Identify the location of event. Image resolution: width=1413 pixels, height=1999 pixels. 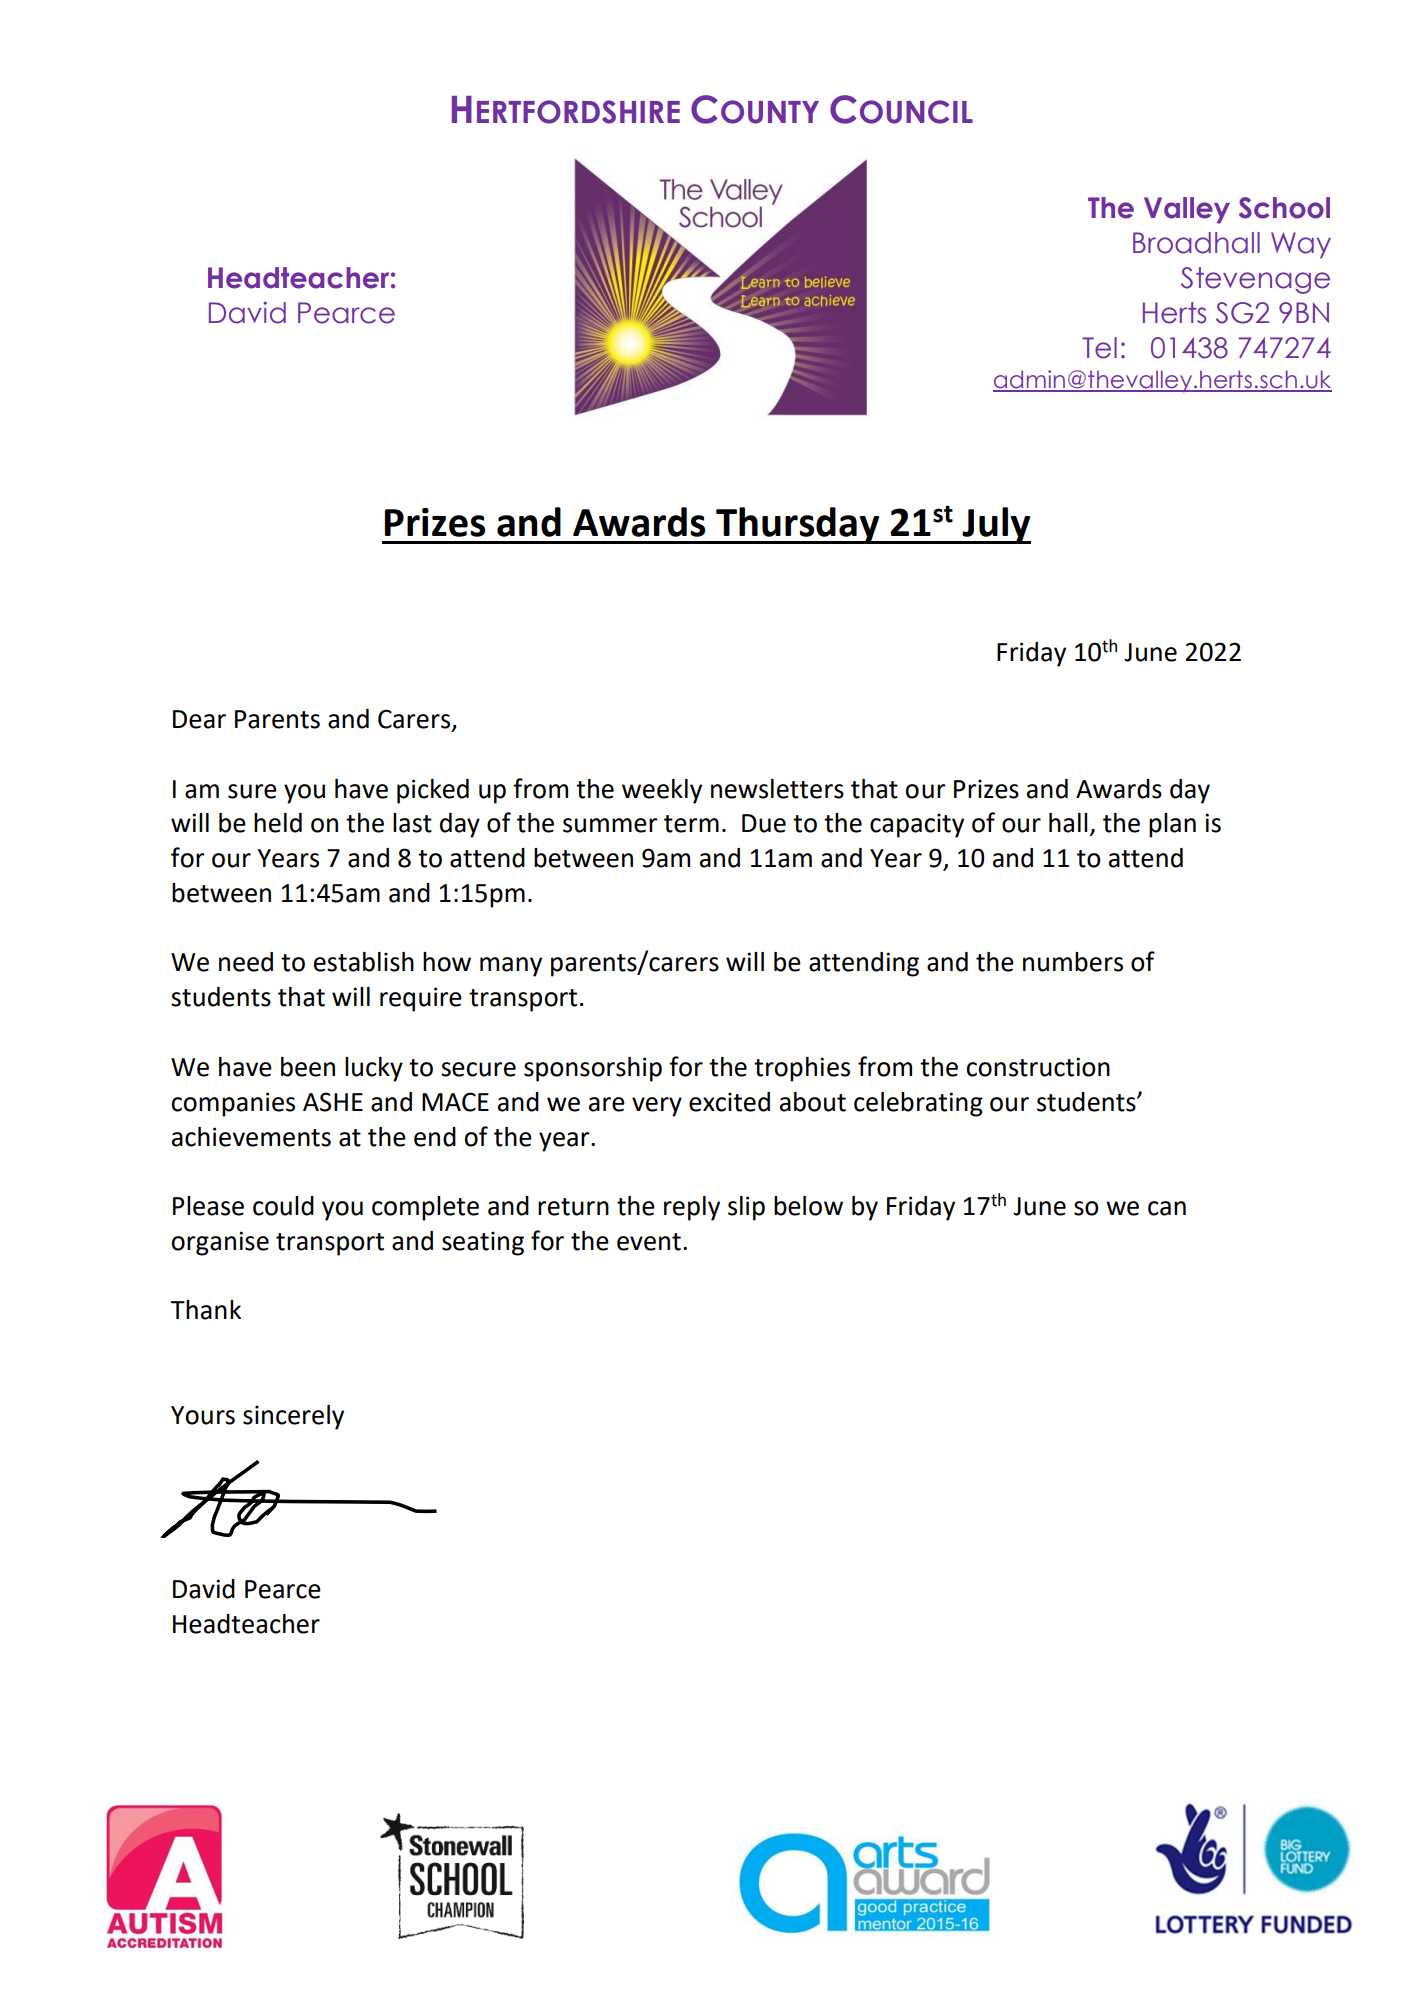
(649, 1242).
